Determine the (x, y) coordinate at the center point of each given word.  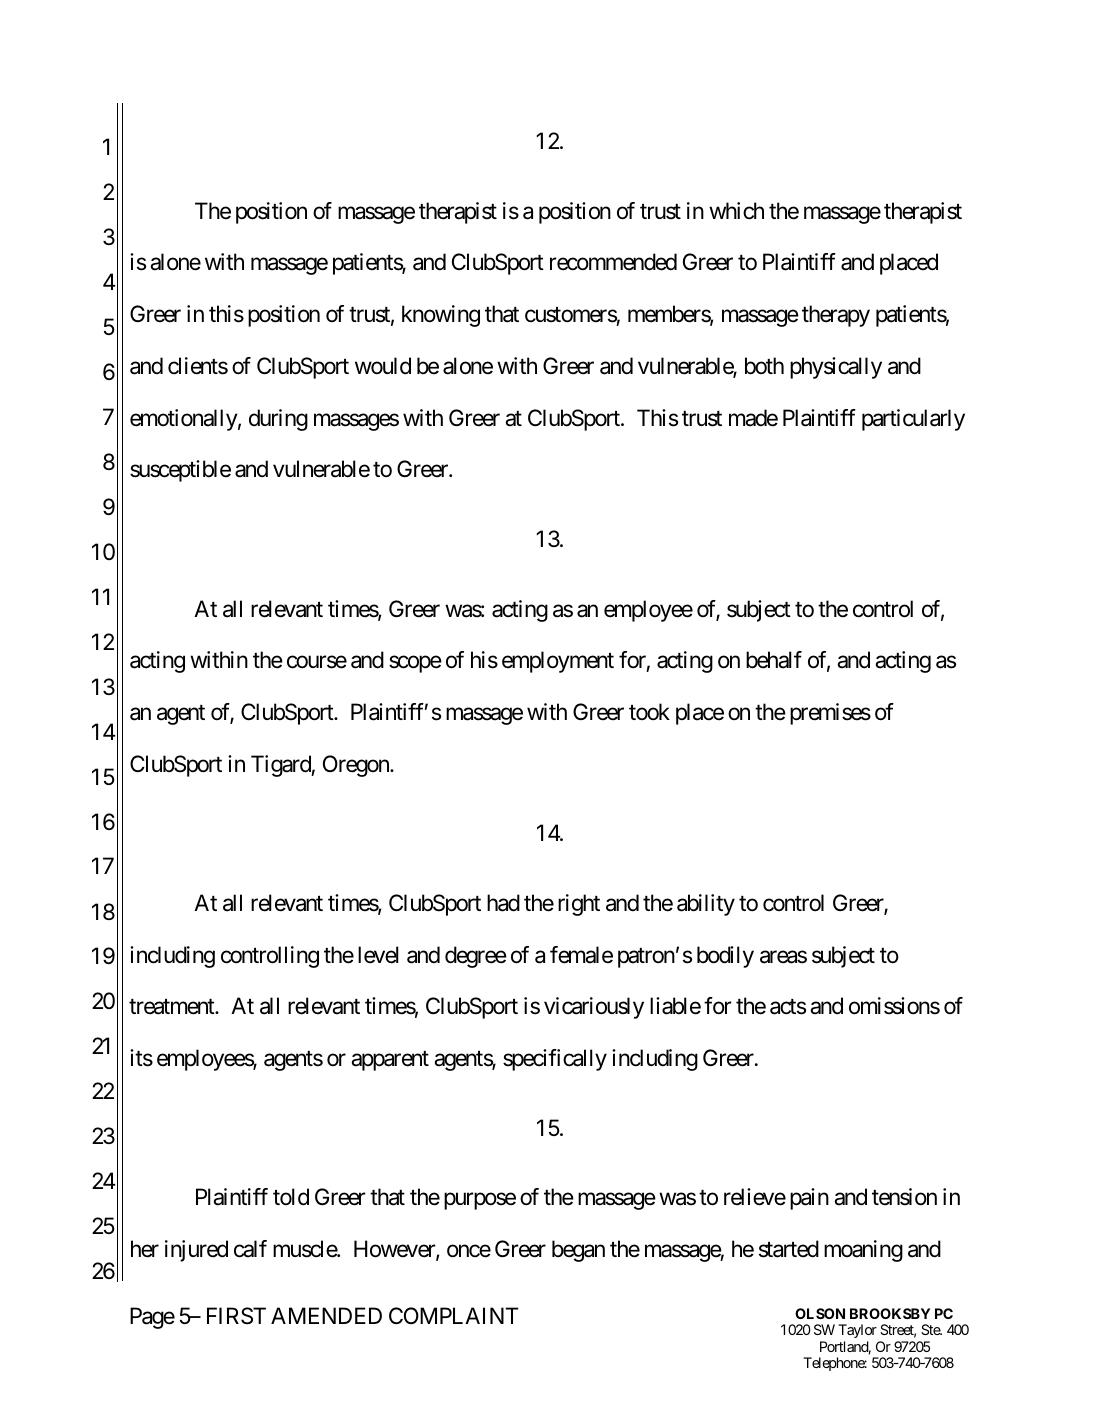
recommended (613, 262)
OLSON (820, 1313)
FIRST (236, 1316)
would (383, 366)
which (736, 211)
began (578, 1251)
